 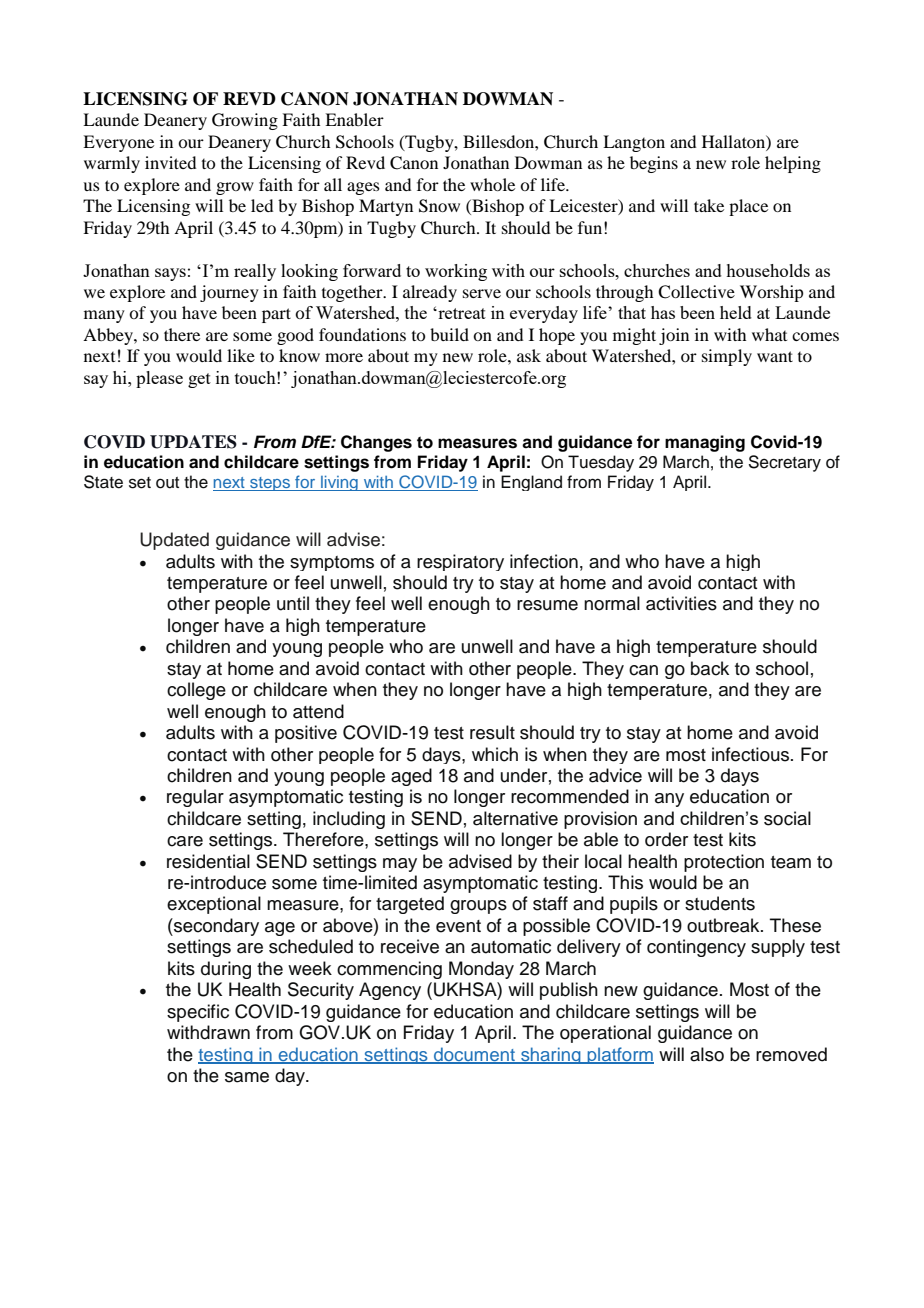 I want to click on specific, so click(x=198, y=1013).
